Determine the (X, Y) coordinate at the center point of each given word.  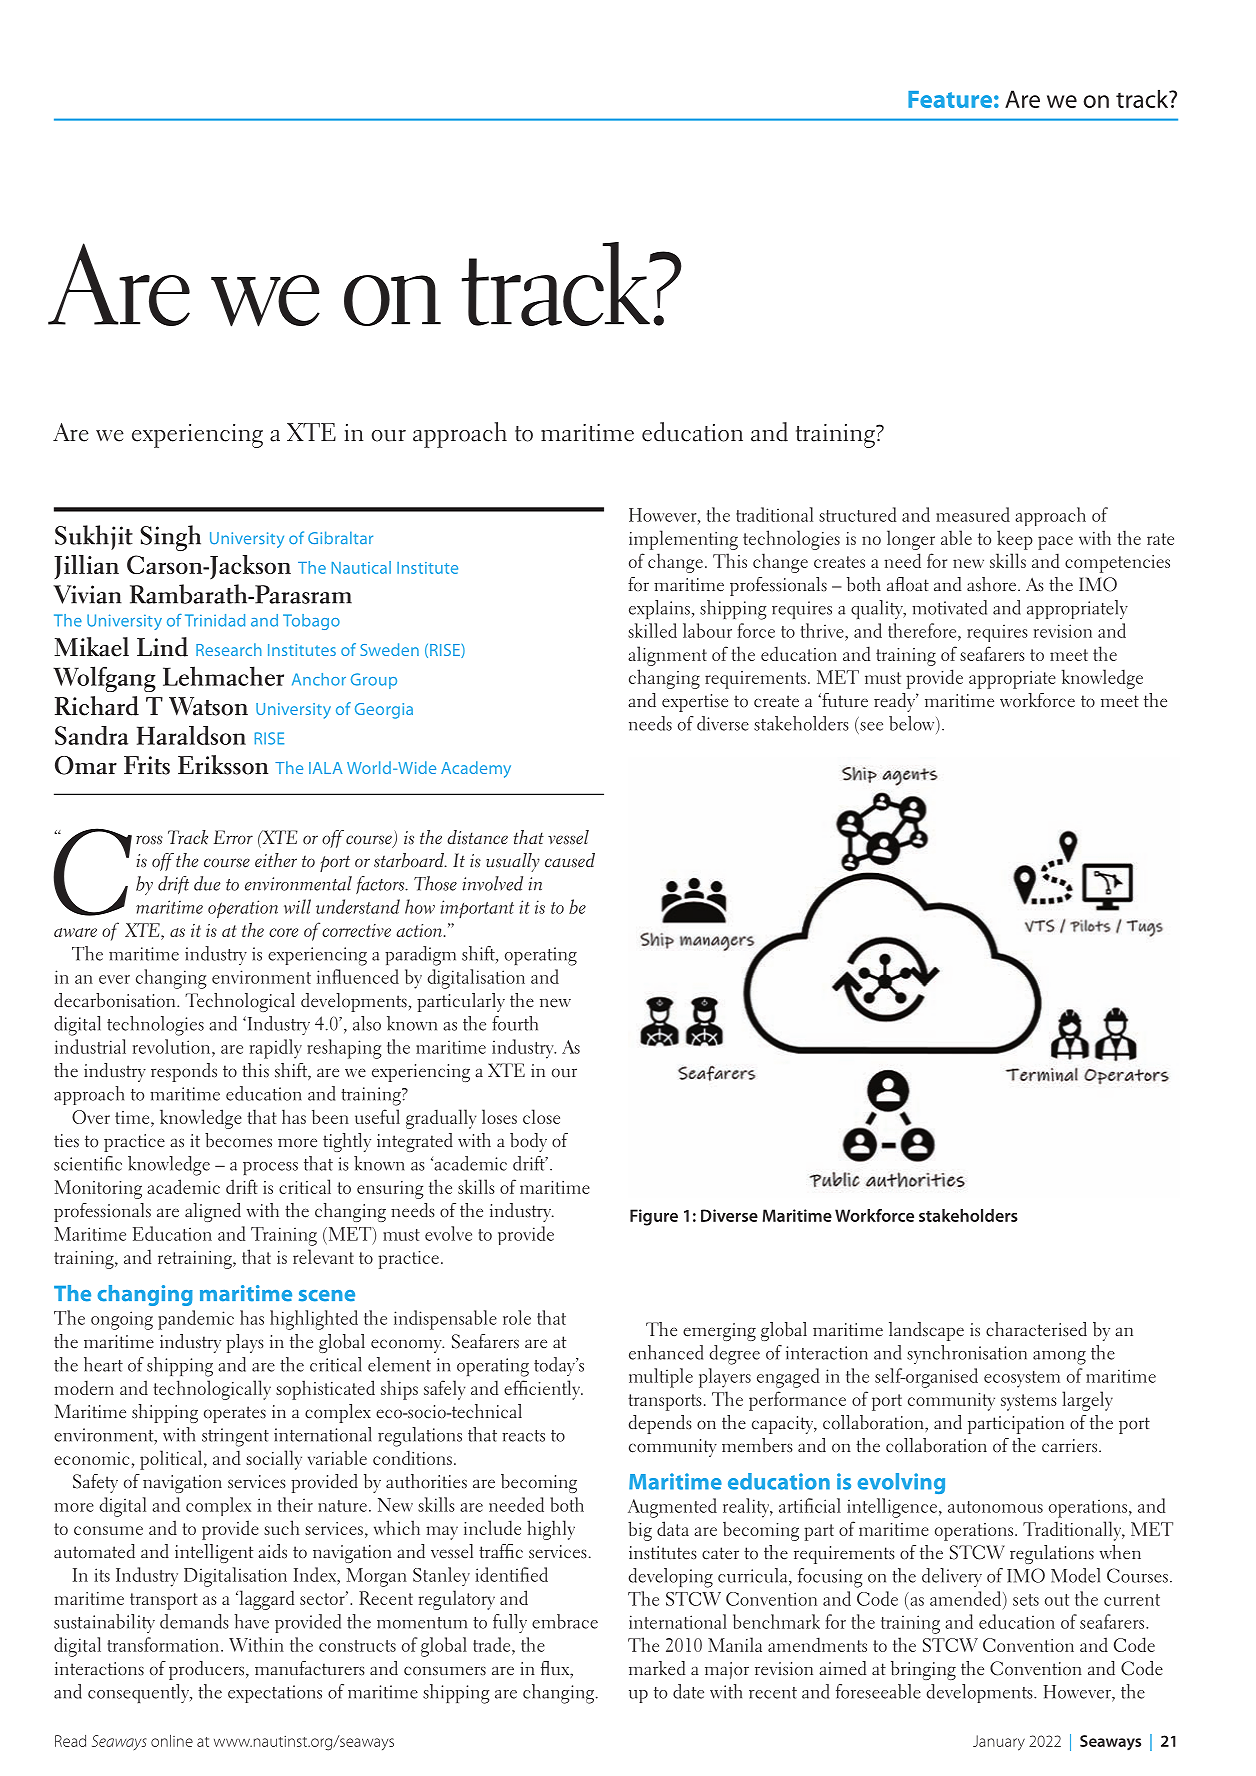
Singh (170, 538)
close (541, 1116)
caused (570, 860)
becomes (238, 1140)
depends (660, 1424)
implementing (683, 540)
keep (1015, 540)
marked (657, 1668)
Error (233, 837)
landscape (926, 1331)
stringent (235, 1437)
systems (1029, 1402)
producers (208, 1670)
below (913, 723)
